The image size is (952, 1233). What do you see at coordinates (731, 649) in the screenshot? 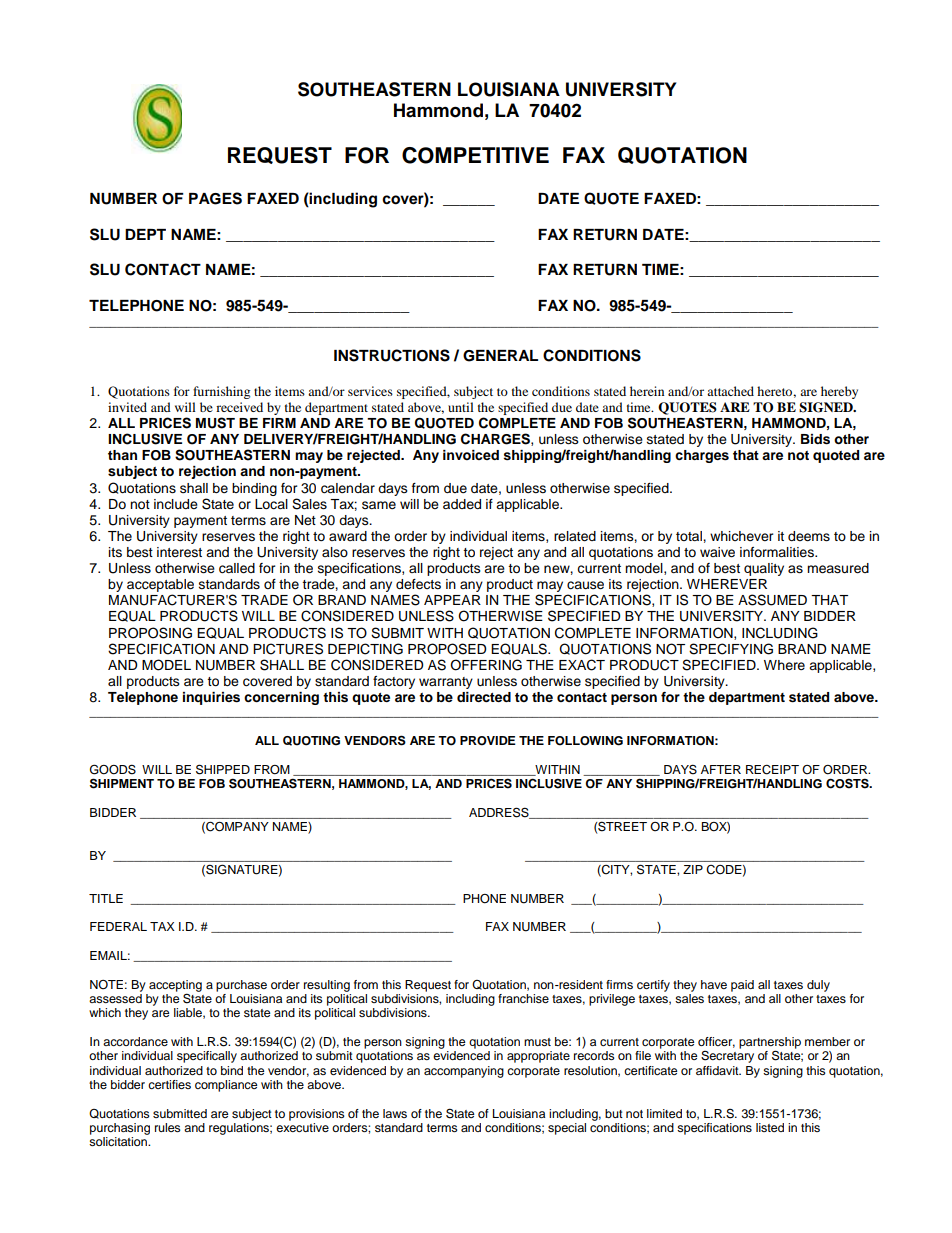
I see `SPECIFYING` at bounding box center [731, 649].
